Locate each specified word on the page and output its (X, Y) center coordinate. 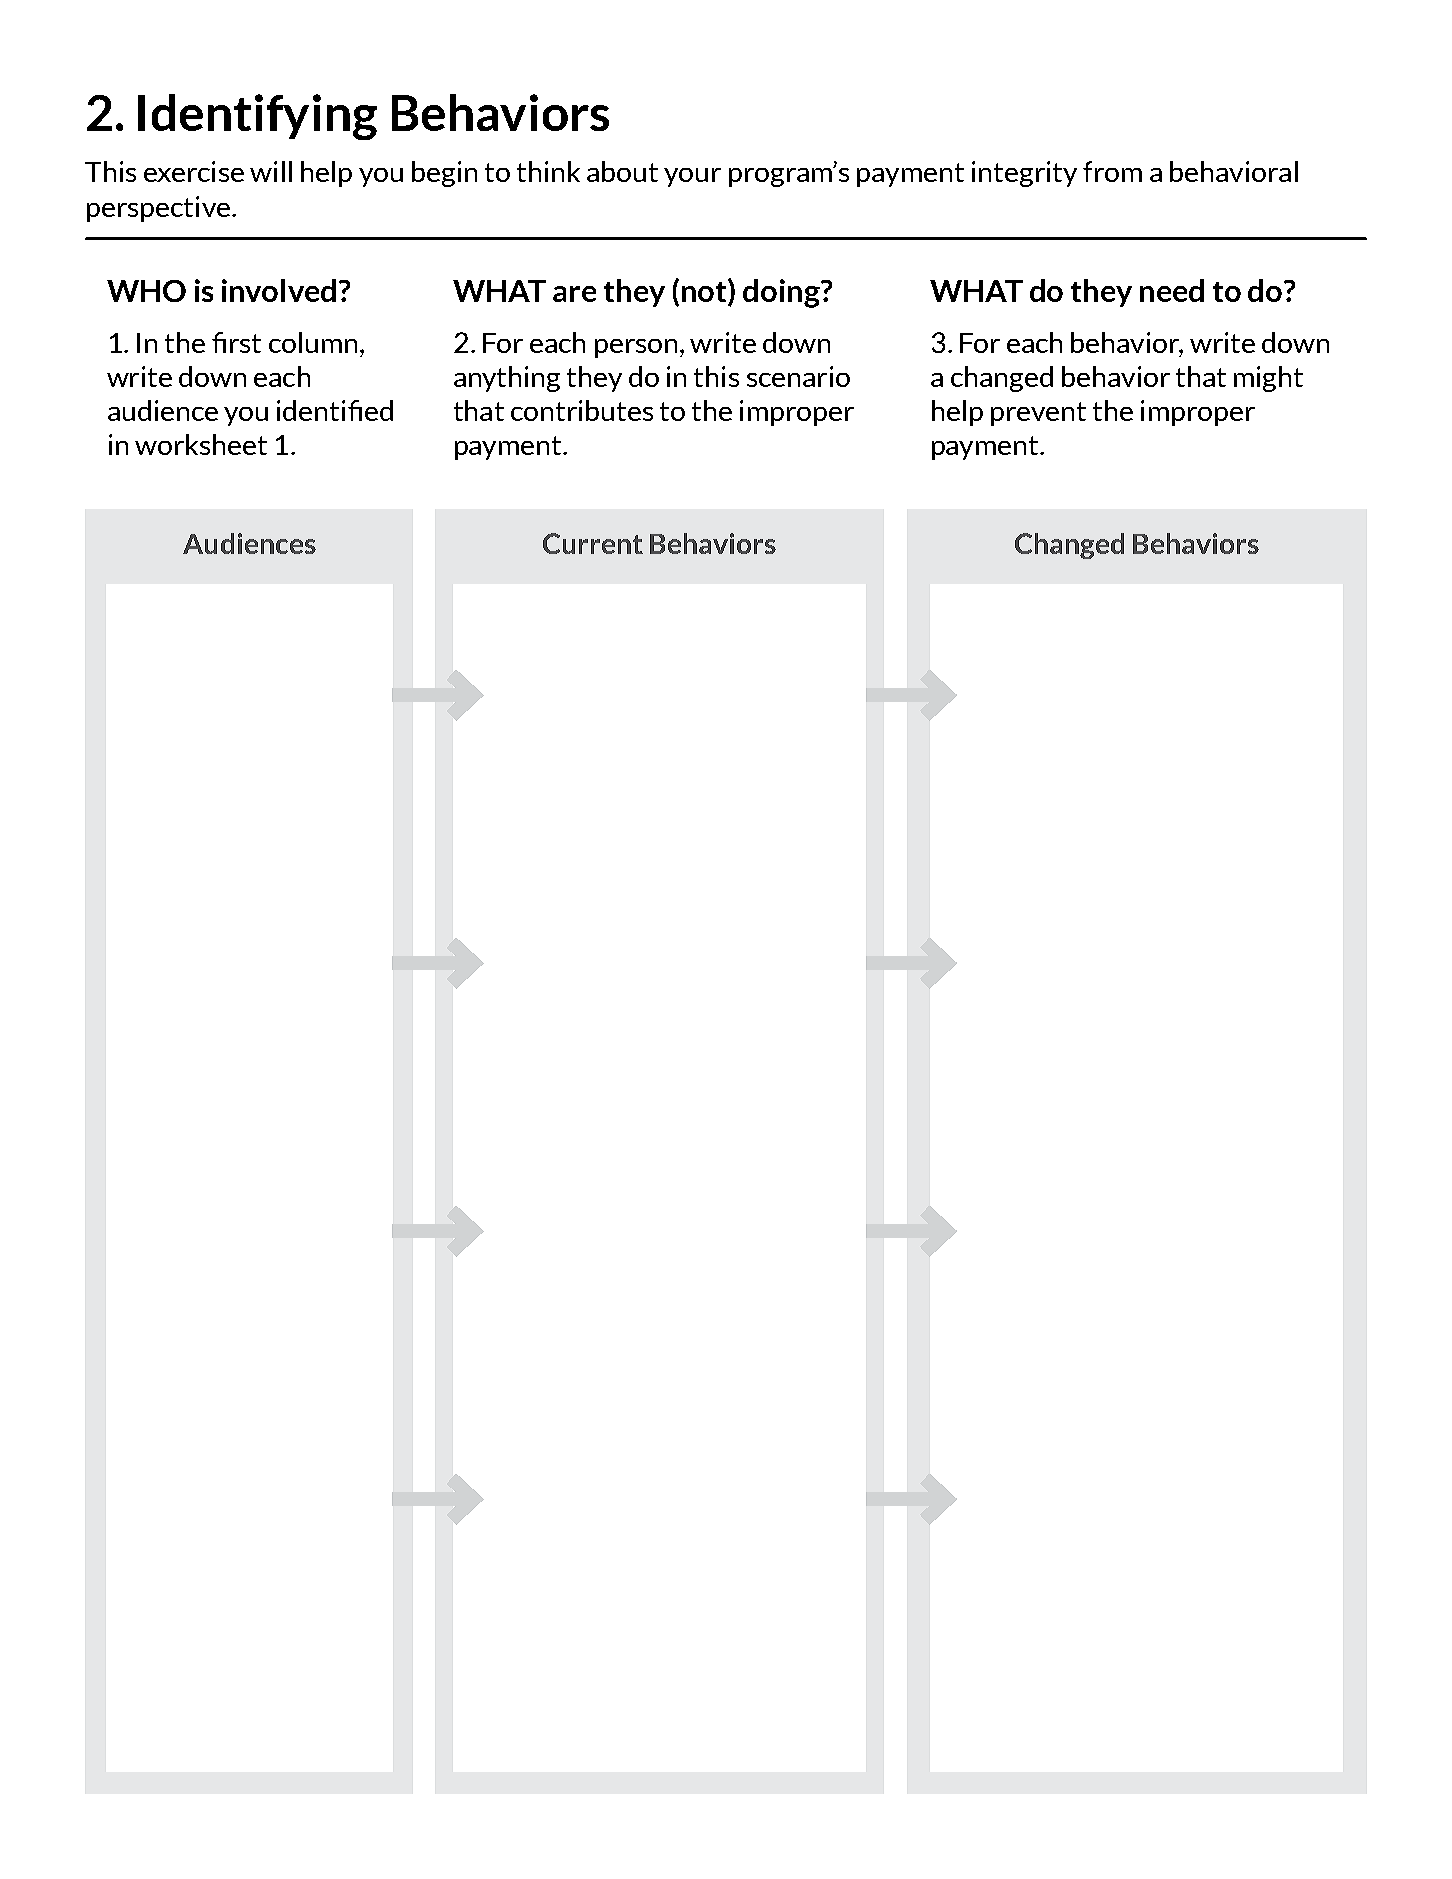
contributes (582, 410)
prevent (1038, 414)
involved (279, 290)
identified (335, 410)
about (622, 171)
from (1112, 171)
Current (593, 543)
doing (782, 293)
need (1172, 290)
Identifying (257, 117)
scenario (798, 376)
